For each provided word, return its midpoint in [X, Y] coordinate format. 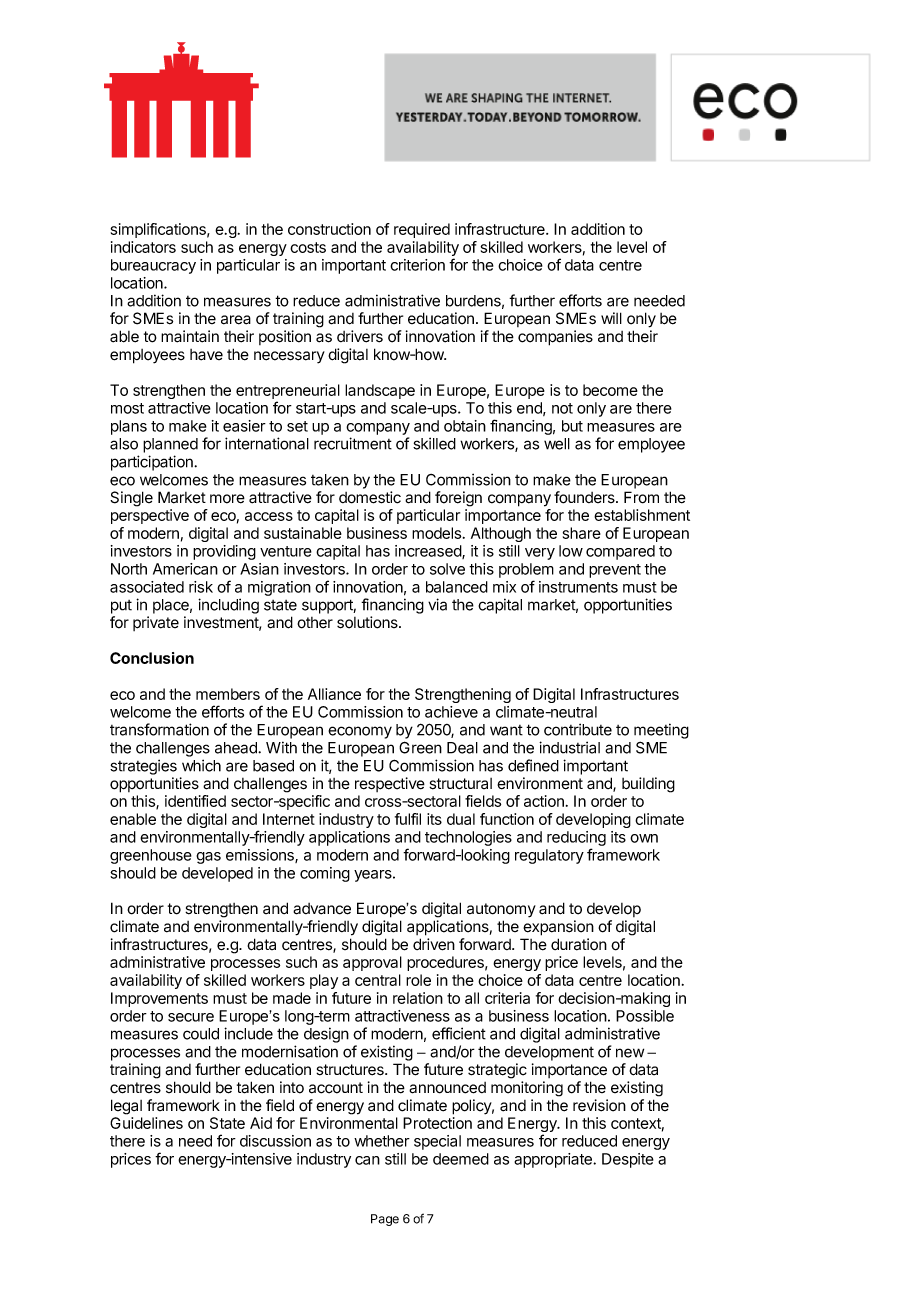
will [611, 318]
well [557, 444]
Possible [645, 1016]
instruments [578, 587]
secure [191, 1017]
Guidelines [146, 1123]
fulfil [408, 819]
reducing [576, 840]
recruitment [353, 443]
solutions [368, 622]
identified [195, 801]
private [156, 623]
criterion [417, 265]
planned [170, 445]
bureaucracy [153, 266]
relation [418, 998]
